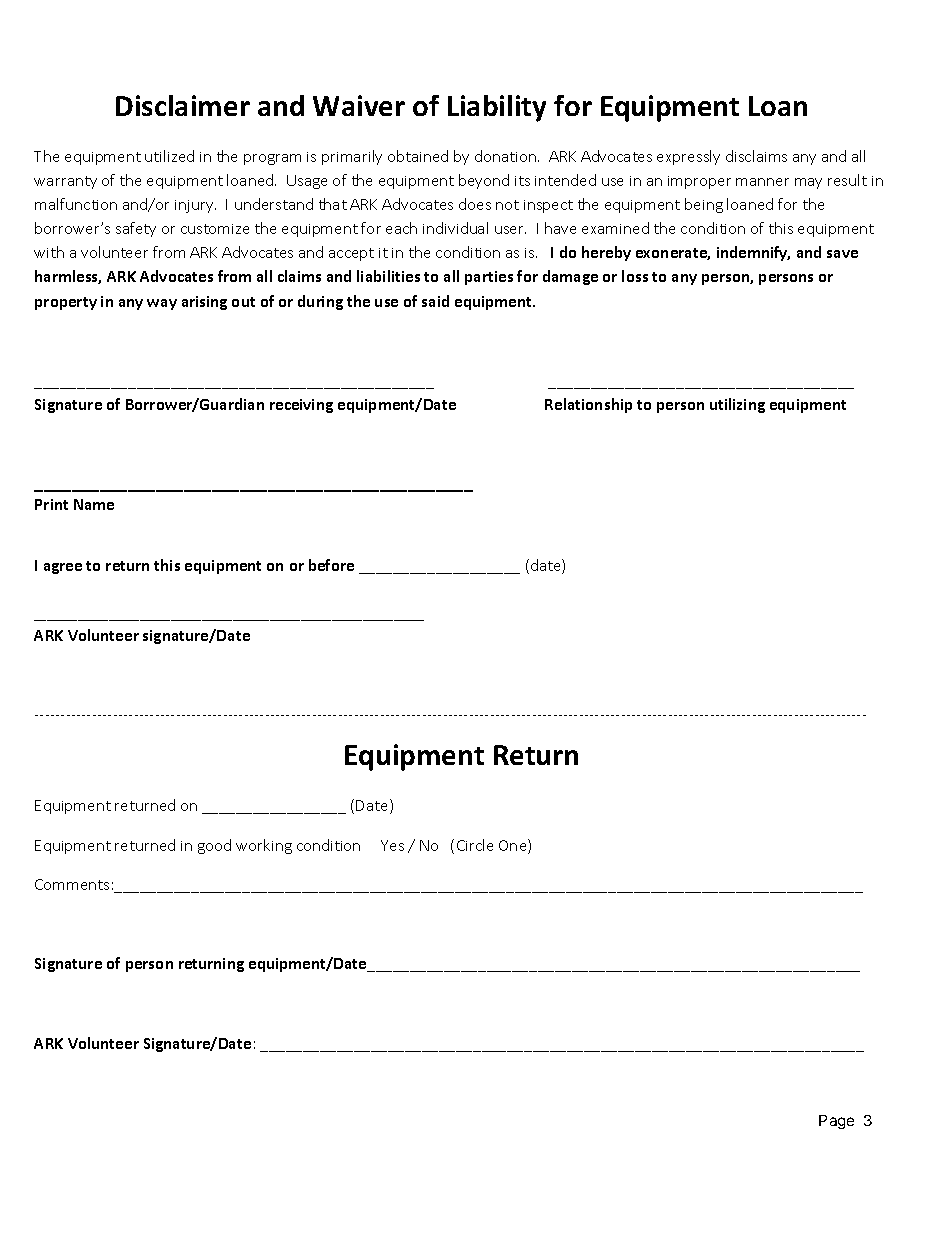 The image size is (952, 1233). I want to click on good, so click(214, 846).
